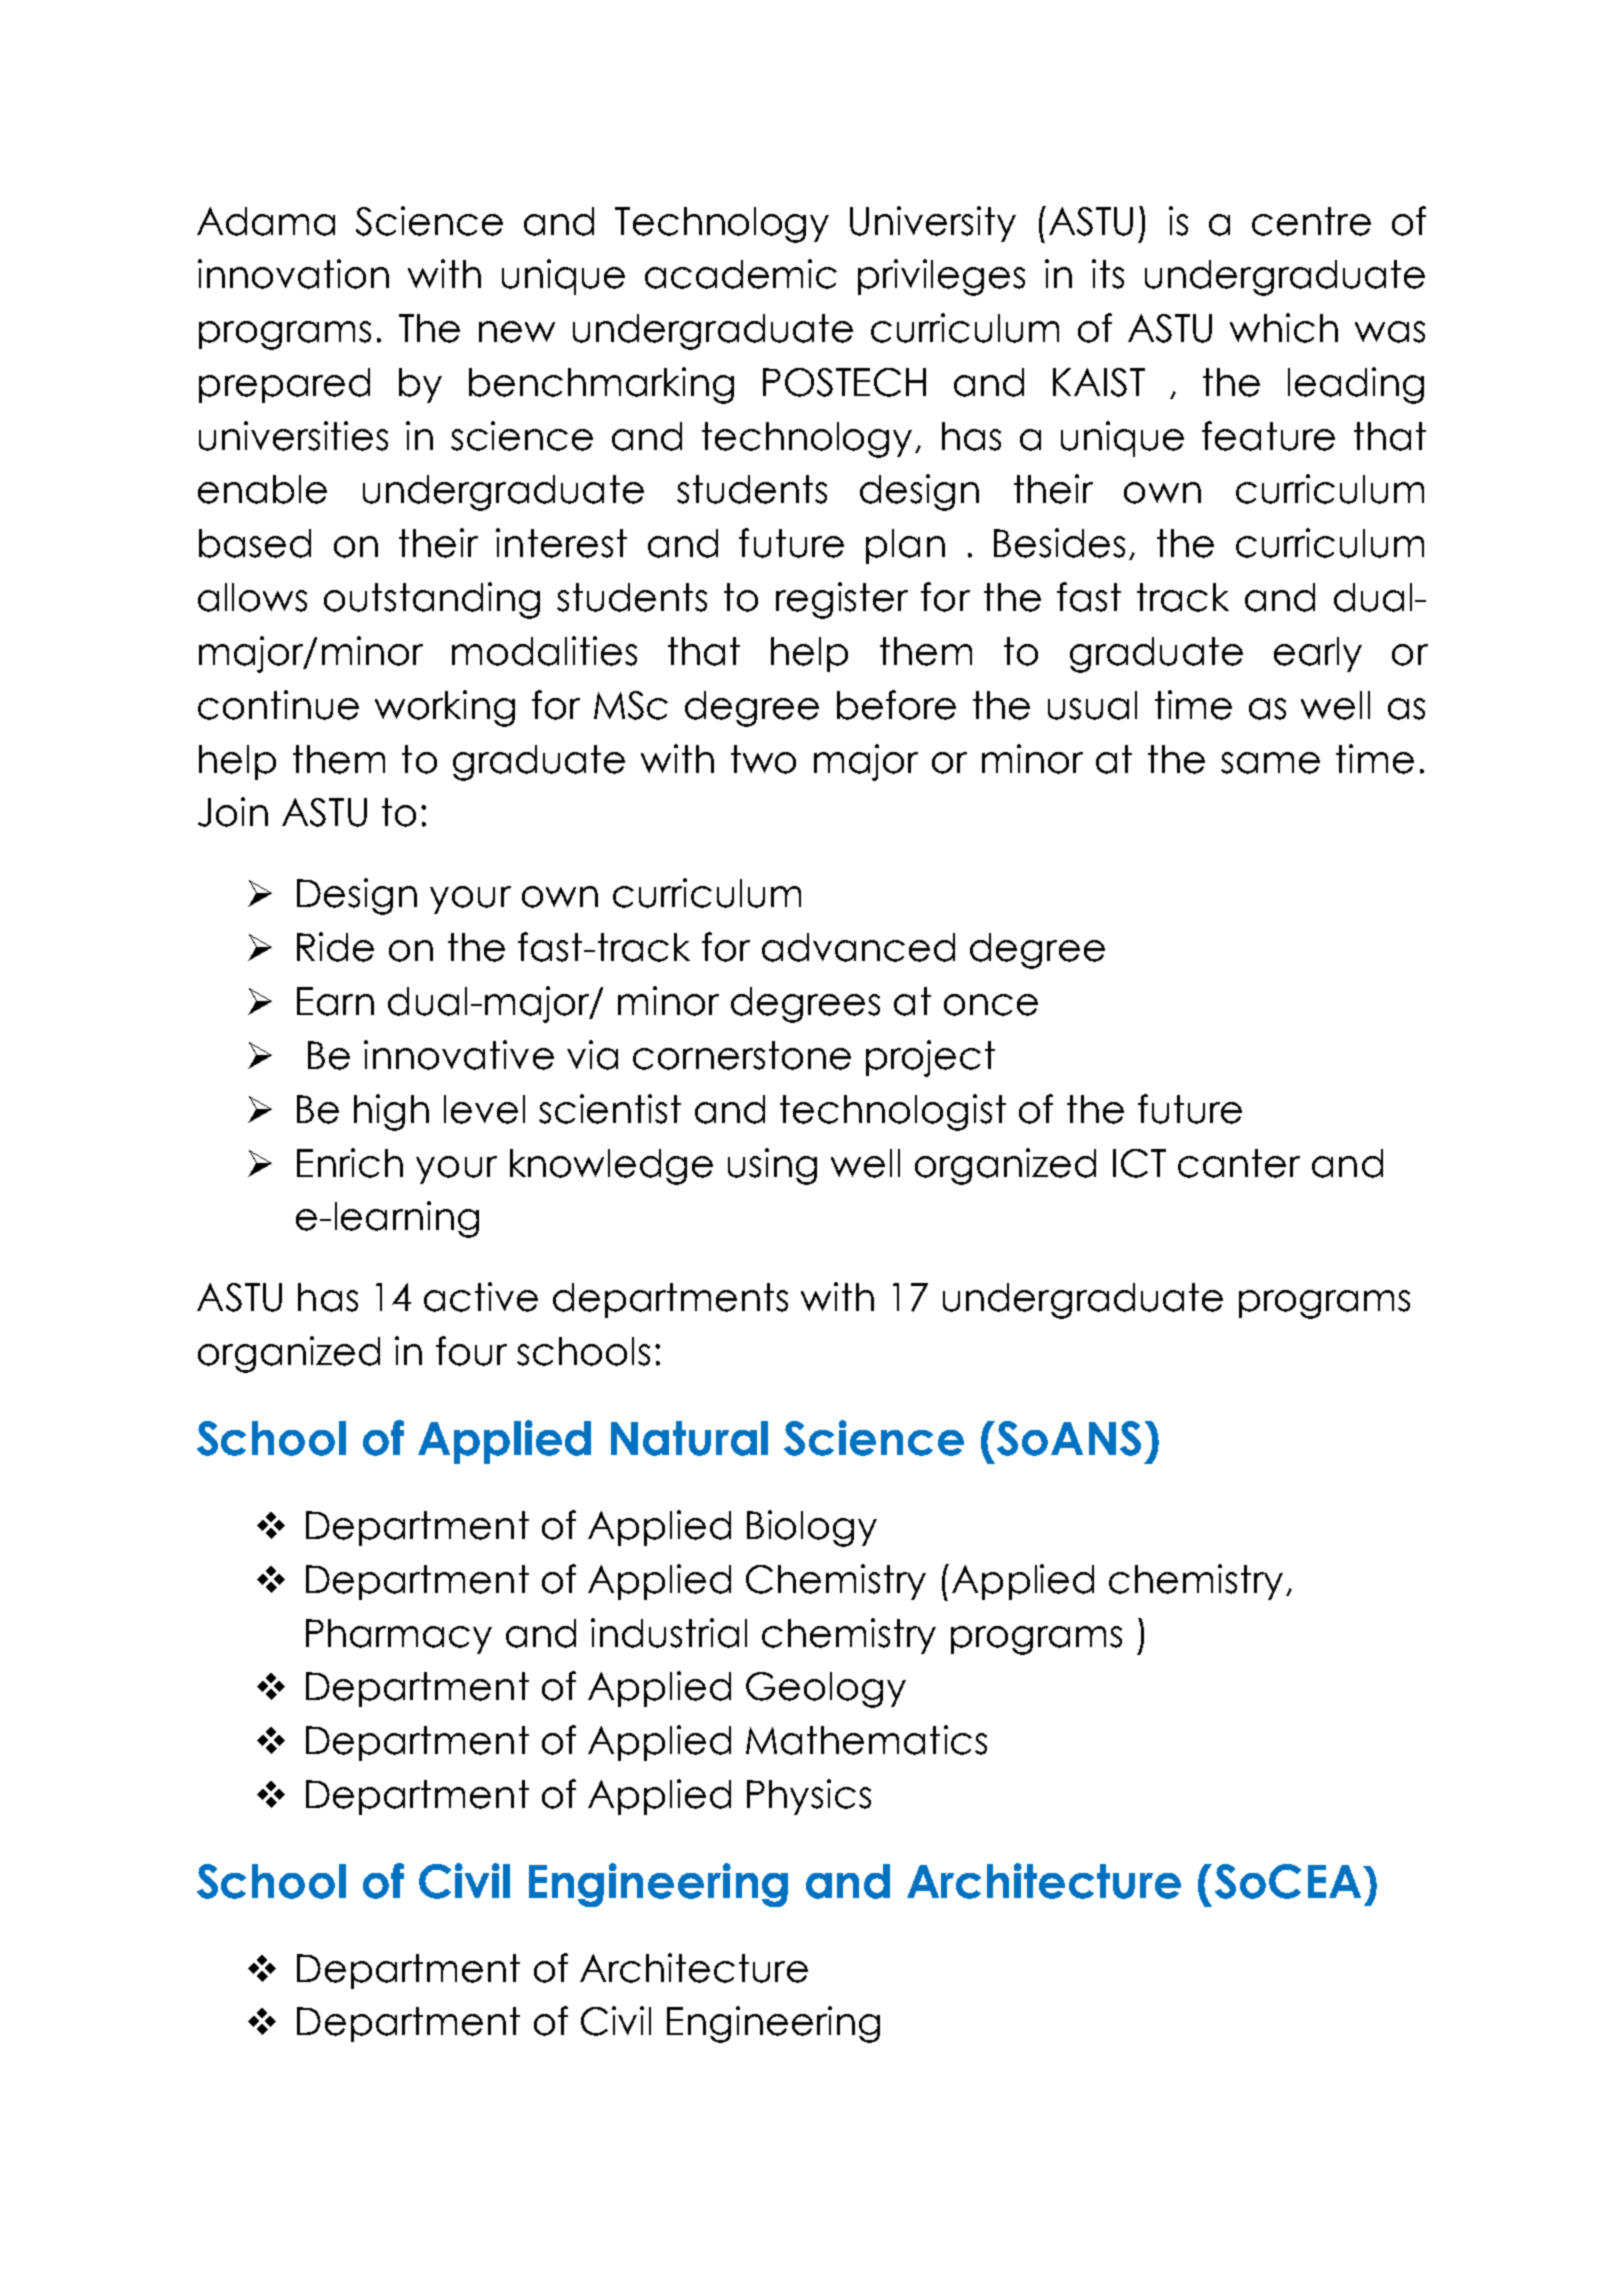 The width and height of the image is (1623, 2295). Describe the element at coordinates (399, 1636) in the image. I see `Pharmacy` at that location.
